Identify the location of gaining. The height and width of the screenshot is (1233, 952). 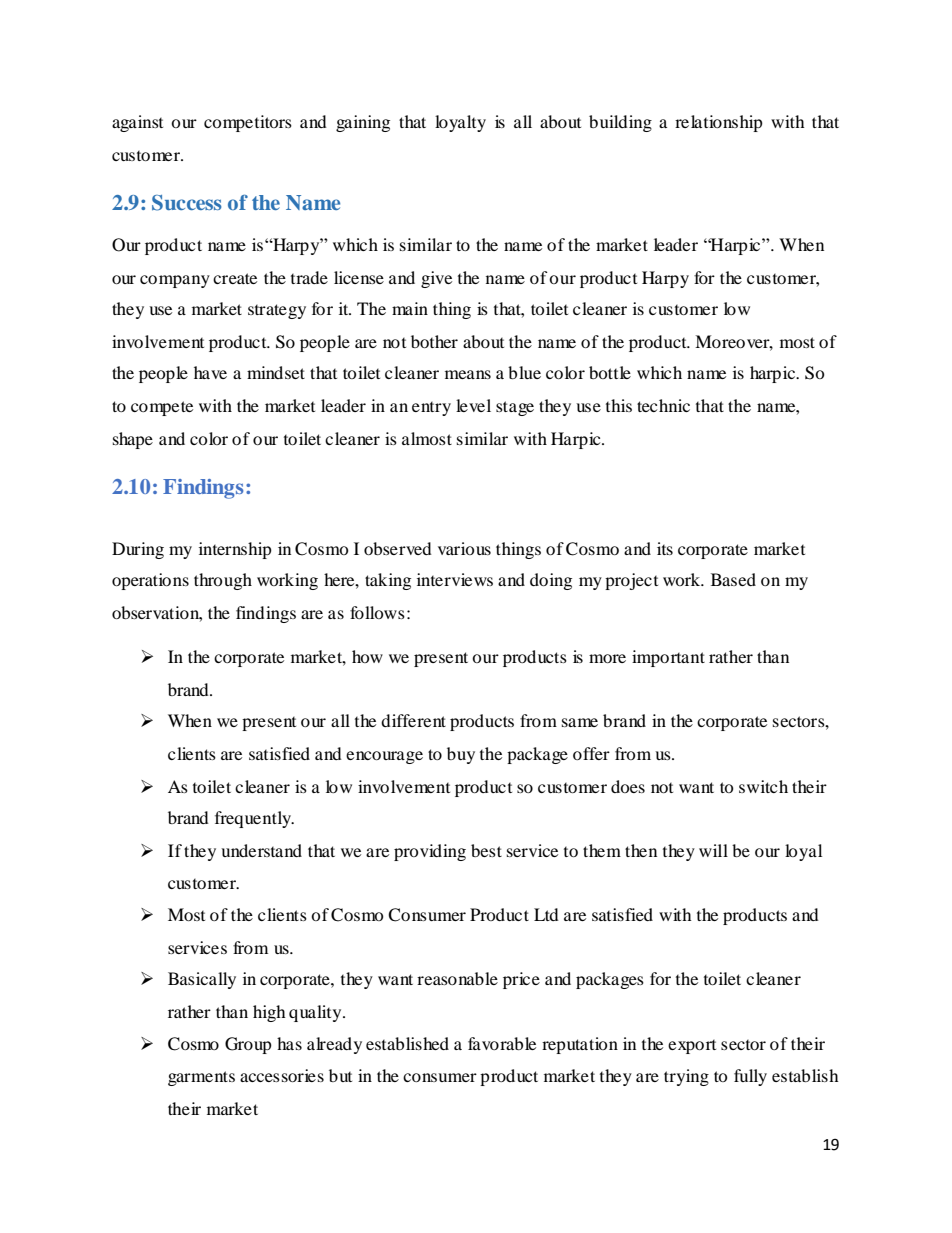
(363, 123).
